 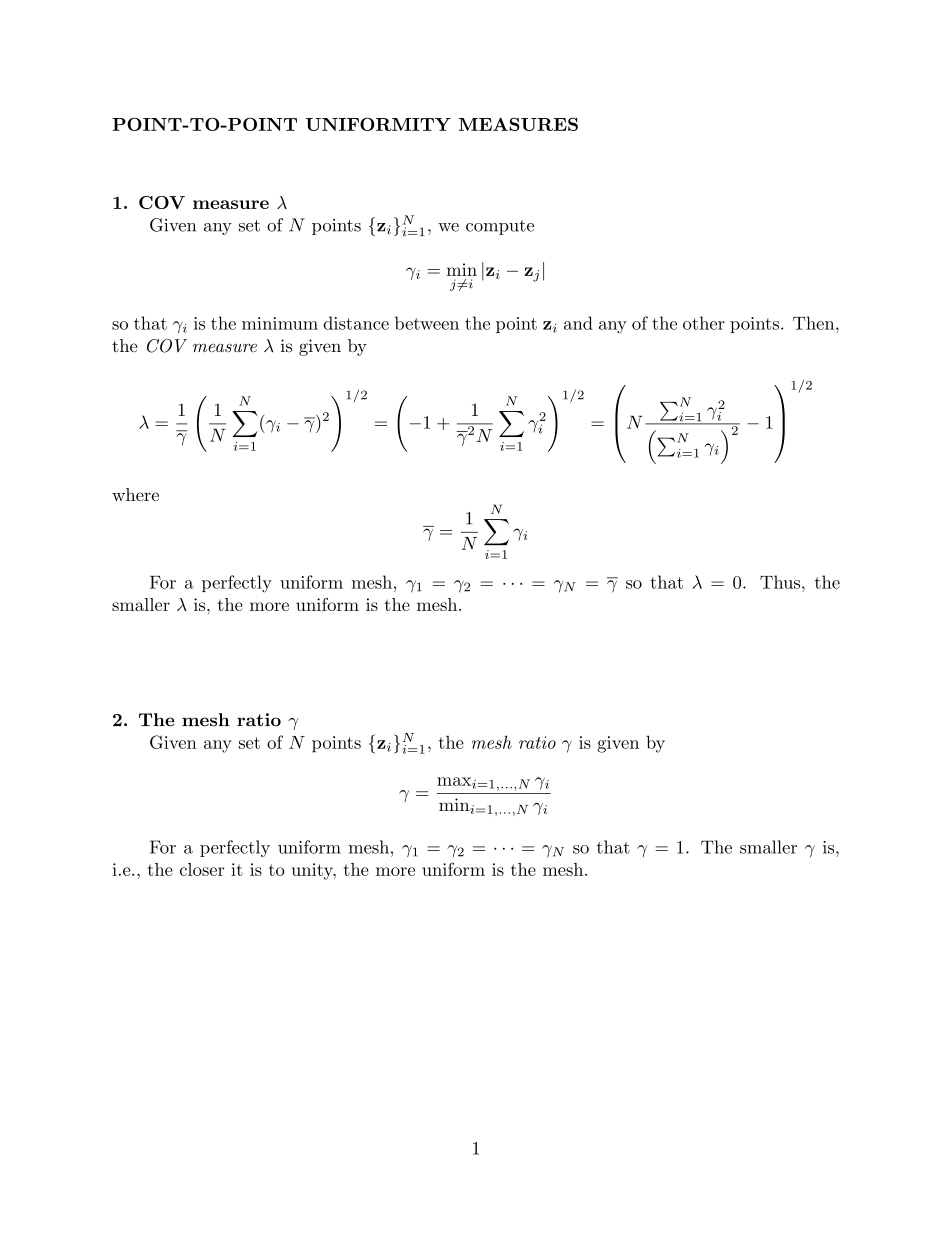 I want to click on closer, so click(x=202, y=869).
